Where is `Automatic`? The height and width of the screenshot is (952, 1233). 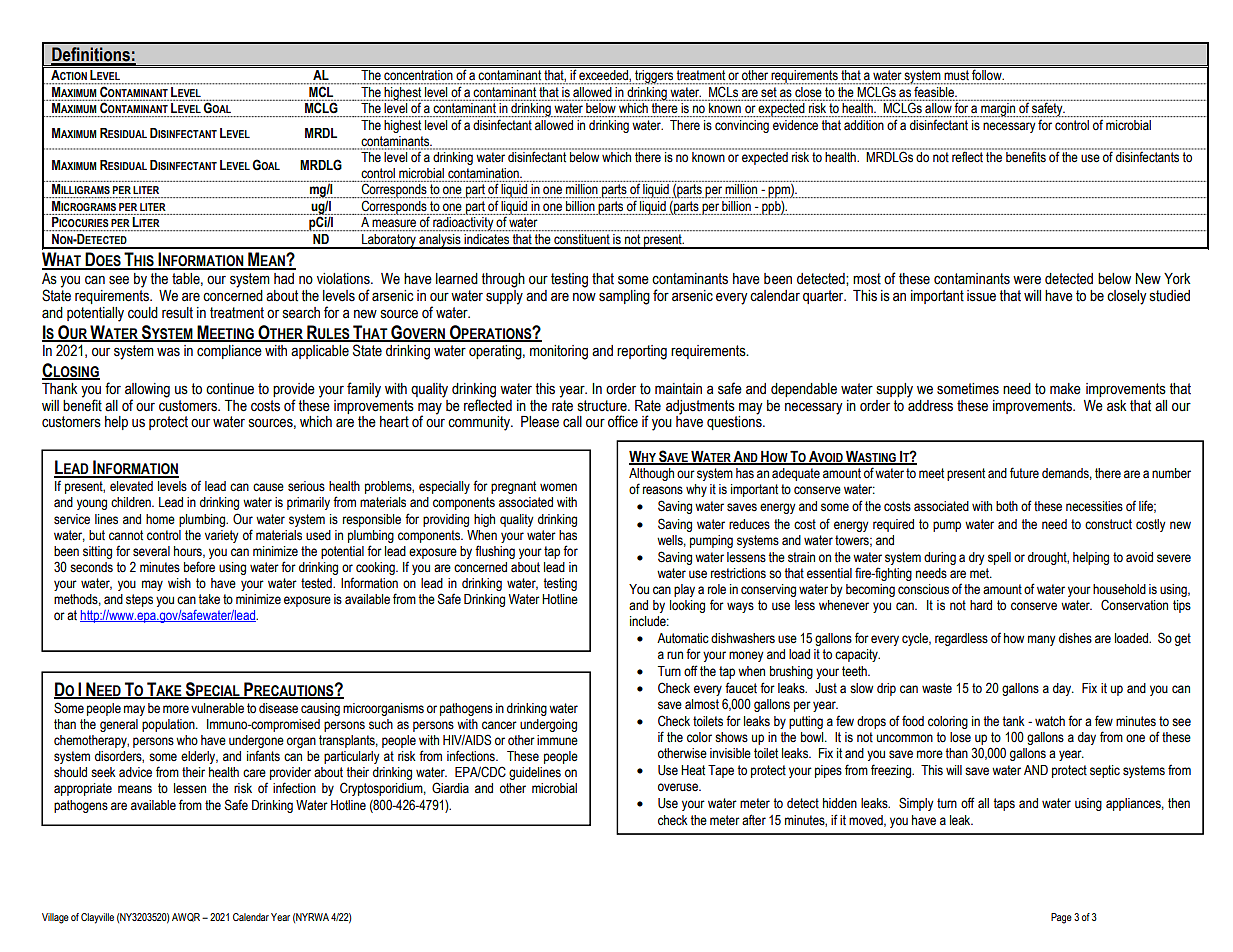
Automatic is located at coordinates (683, 638).
